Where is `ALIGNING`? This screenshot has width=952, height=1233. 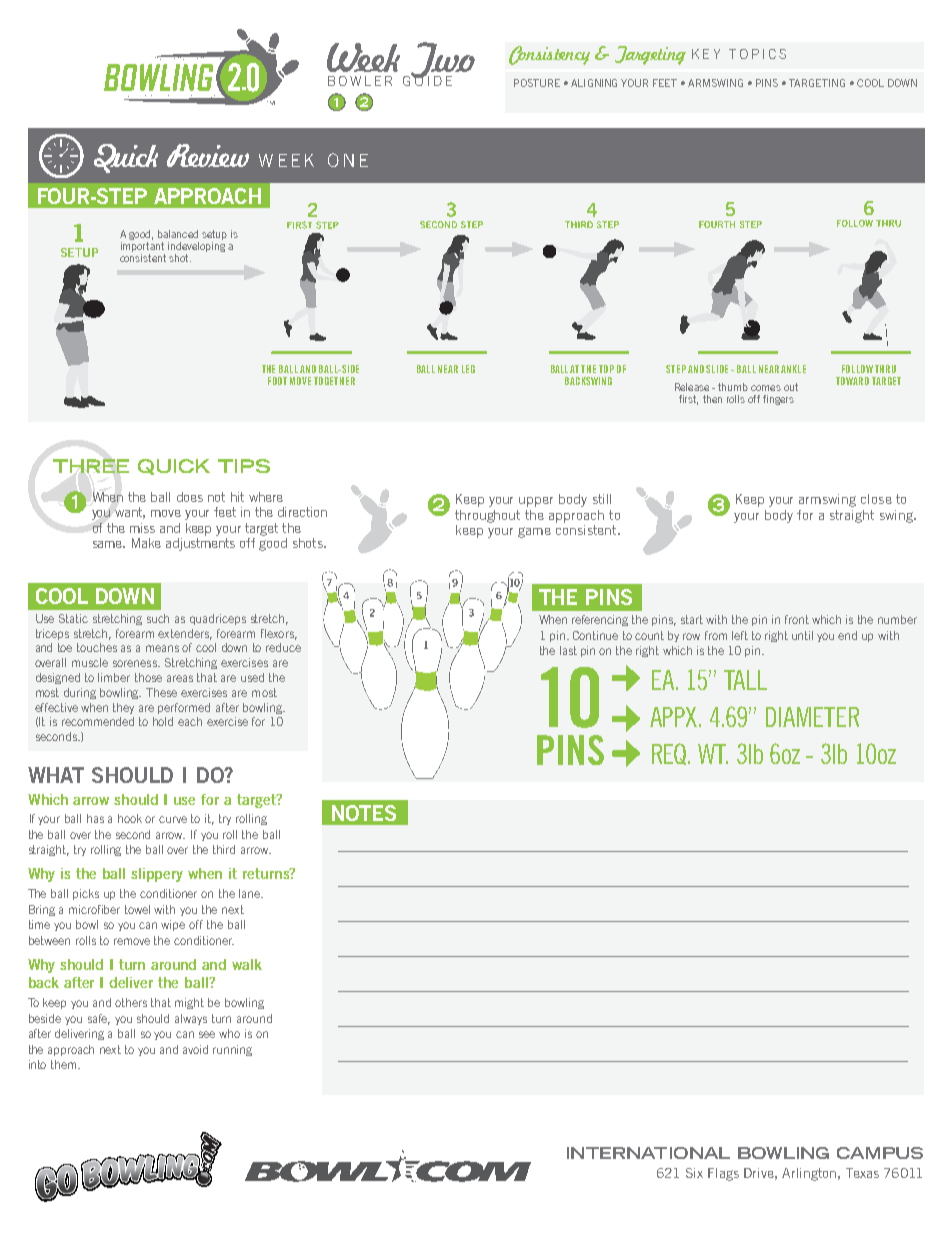 ALIGNING is located at coordinates (594, 83).
